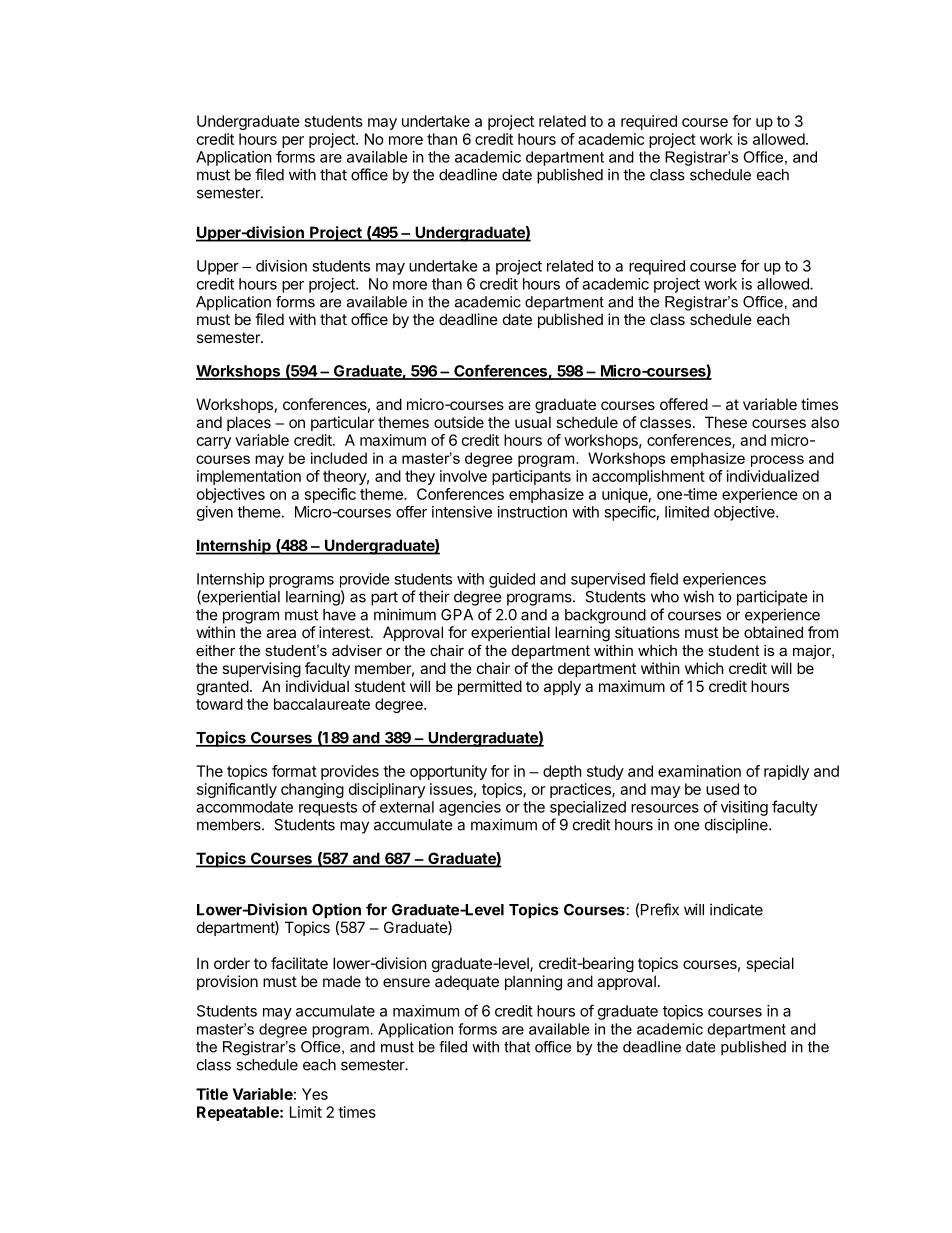 Image resolution: width=952 pixels, height=1233 pixels. Describe the element at coordinates (786, 772) in the page. I see `rapidly` at that location.
